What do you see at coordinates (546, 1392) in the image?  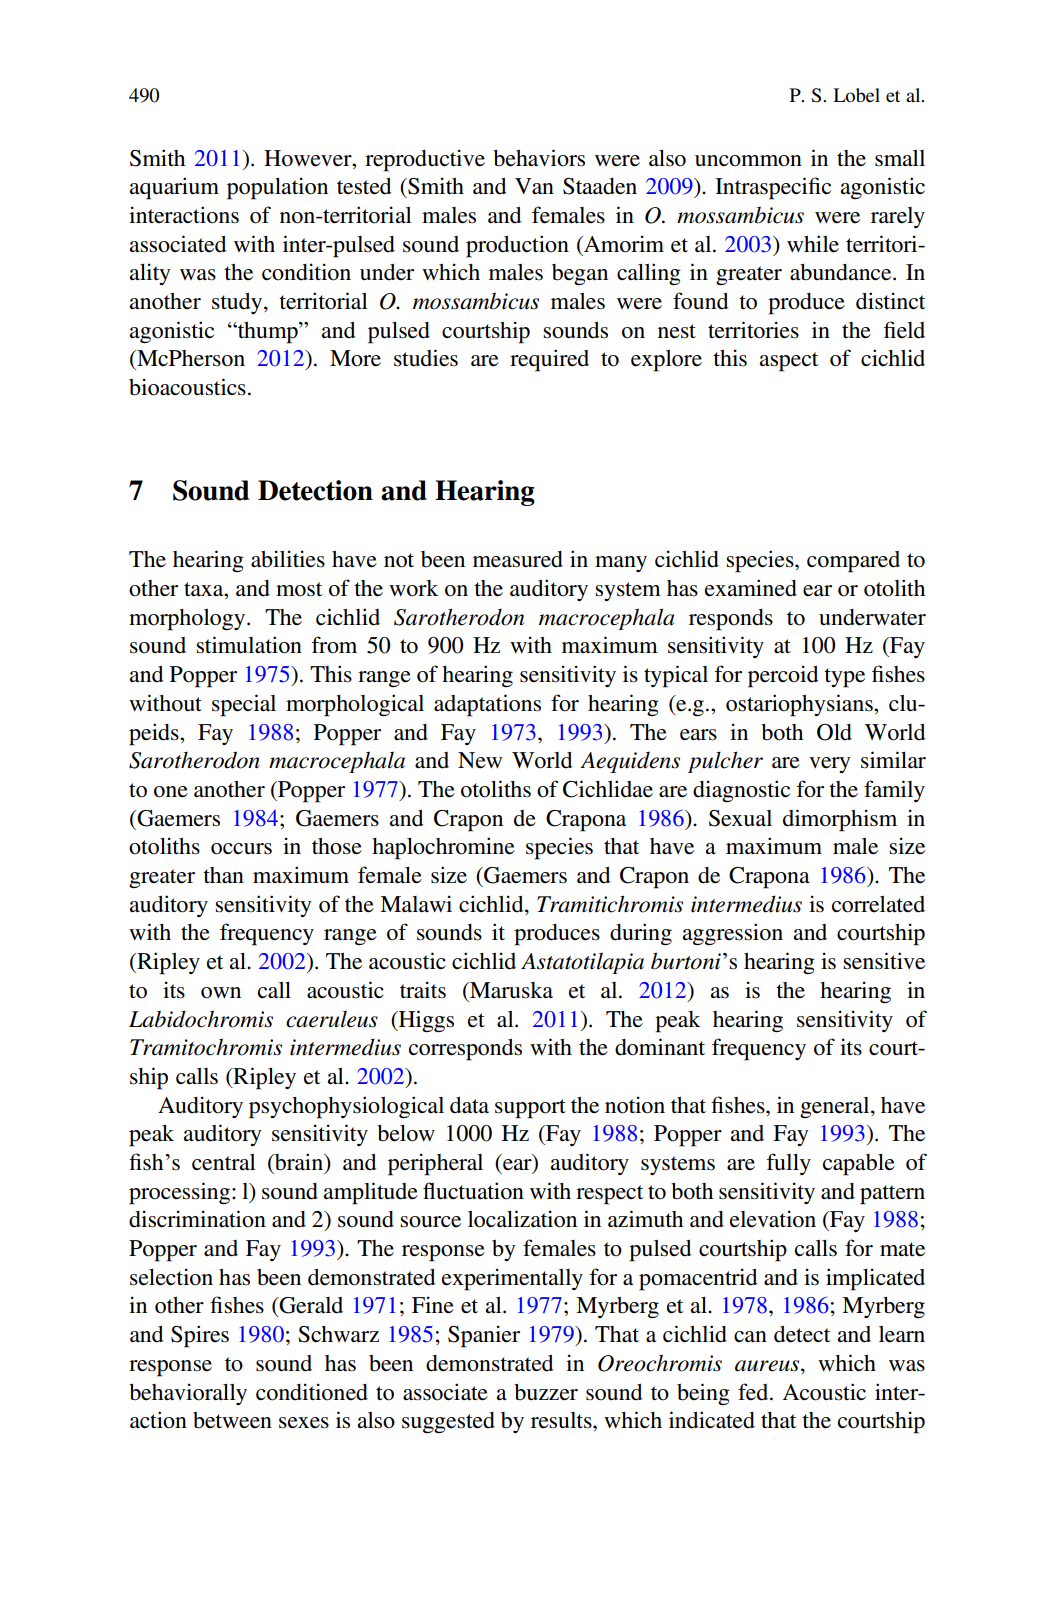 I see `buzzer` at bounding box center [546, 1392].
